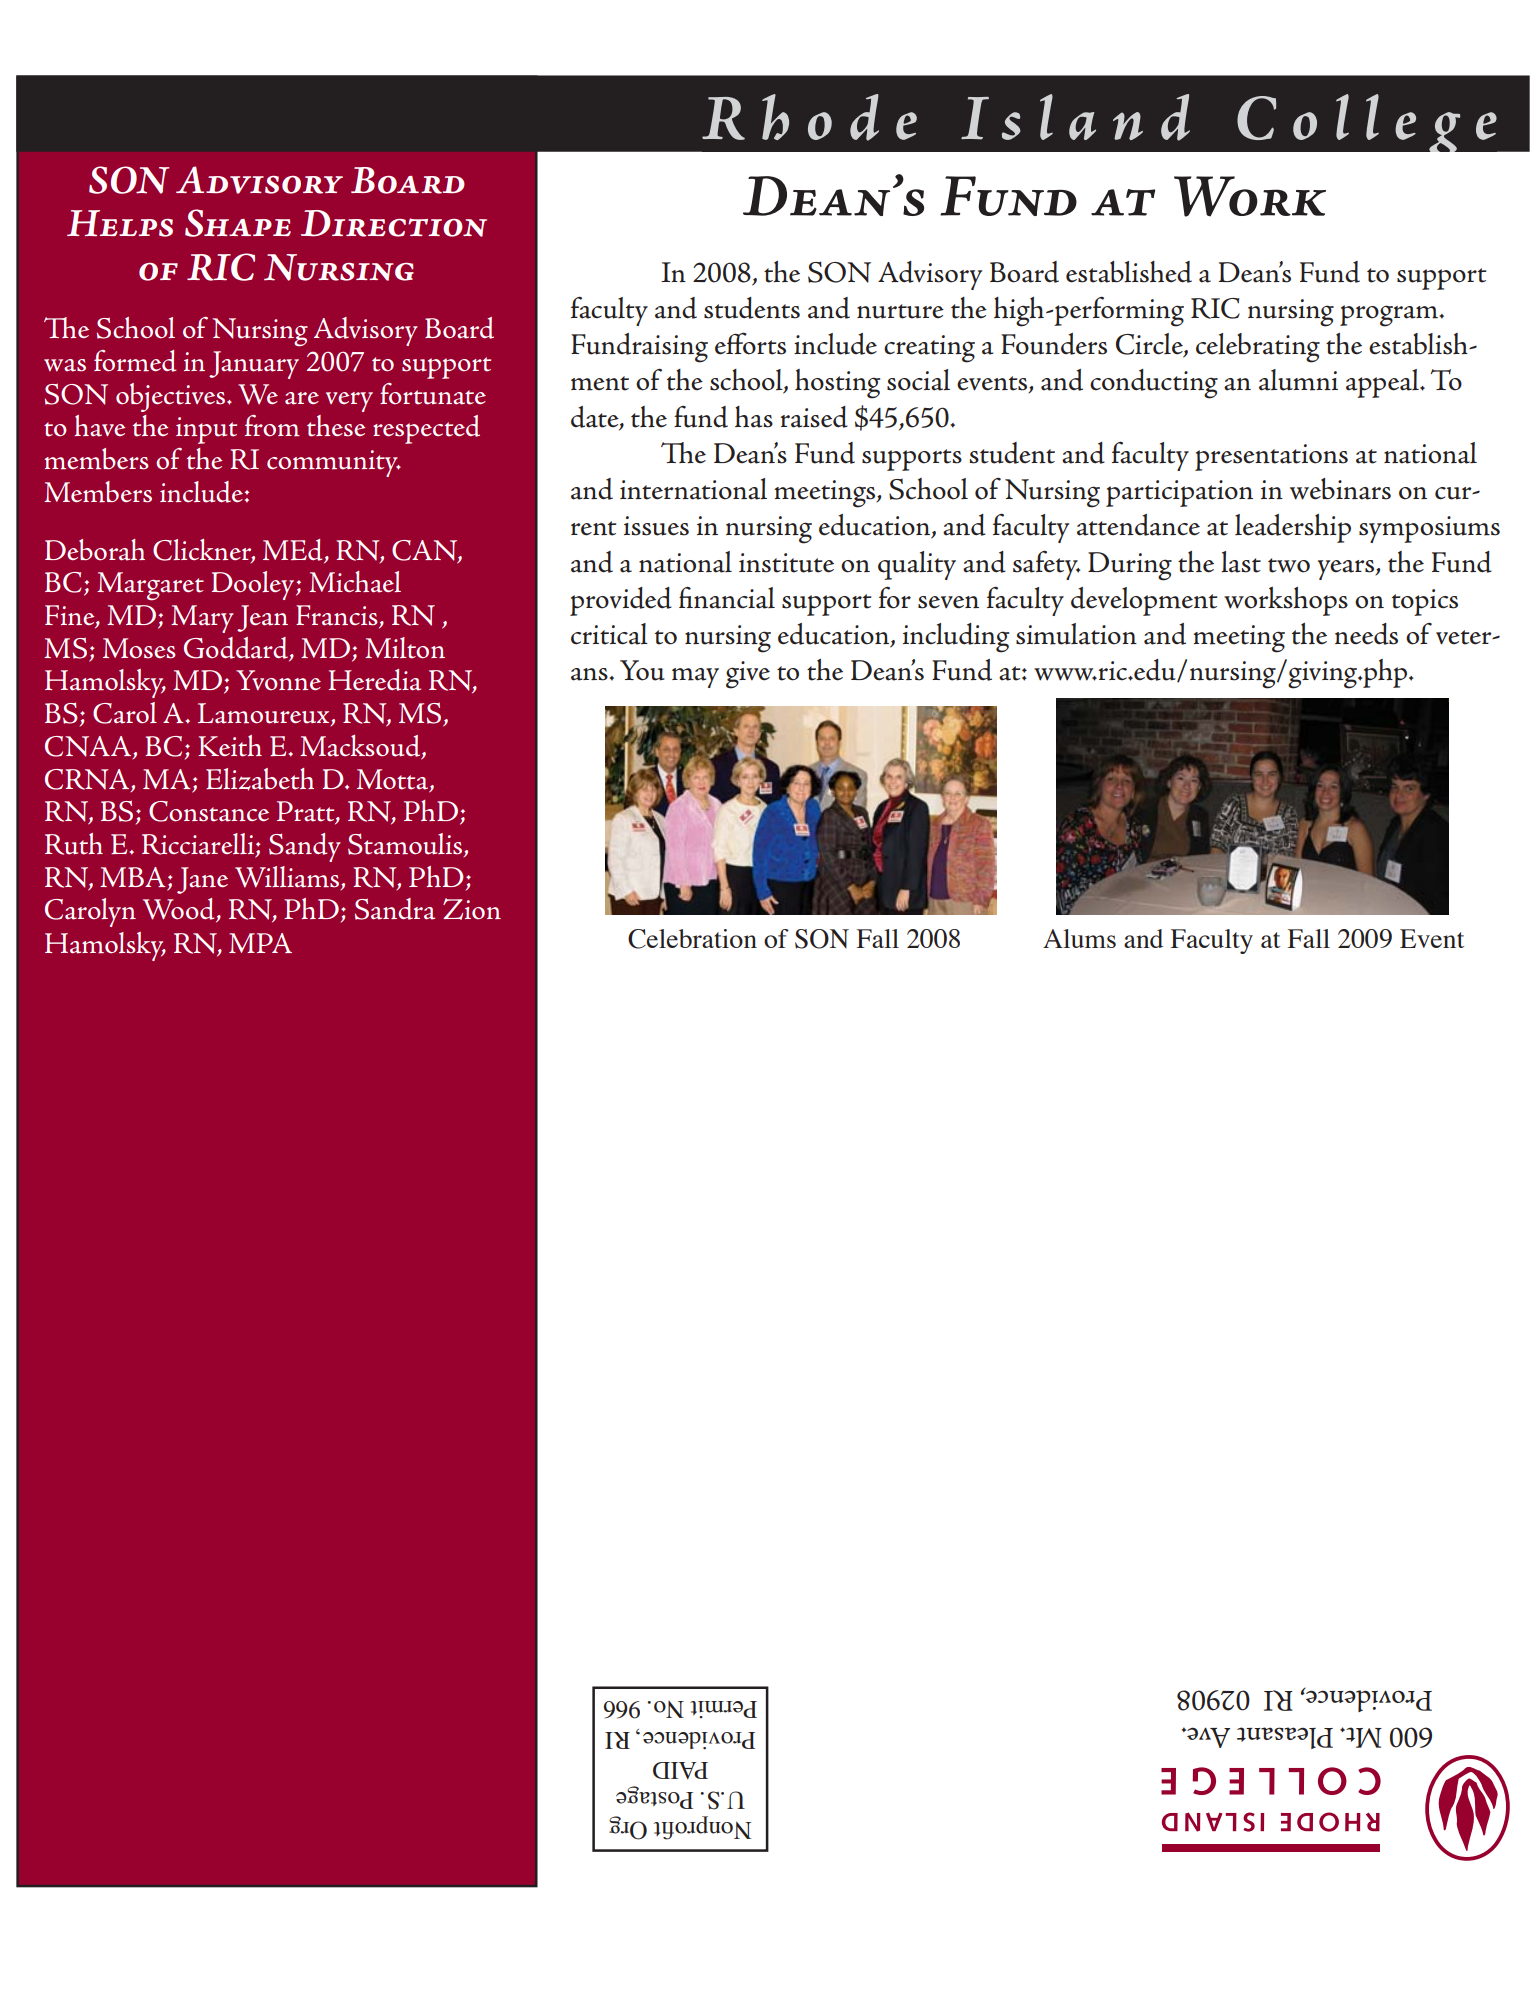 This image has height=1993, width=1540. What do you see at coordinates (230, 746) in the image?
I see `Keith` at bounding box center [230, 746].
